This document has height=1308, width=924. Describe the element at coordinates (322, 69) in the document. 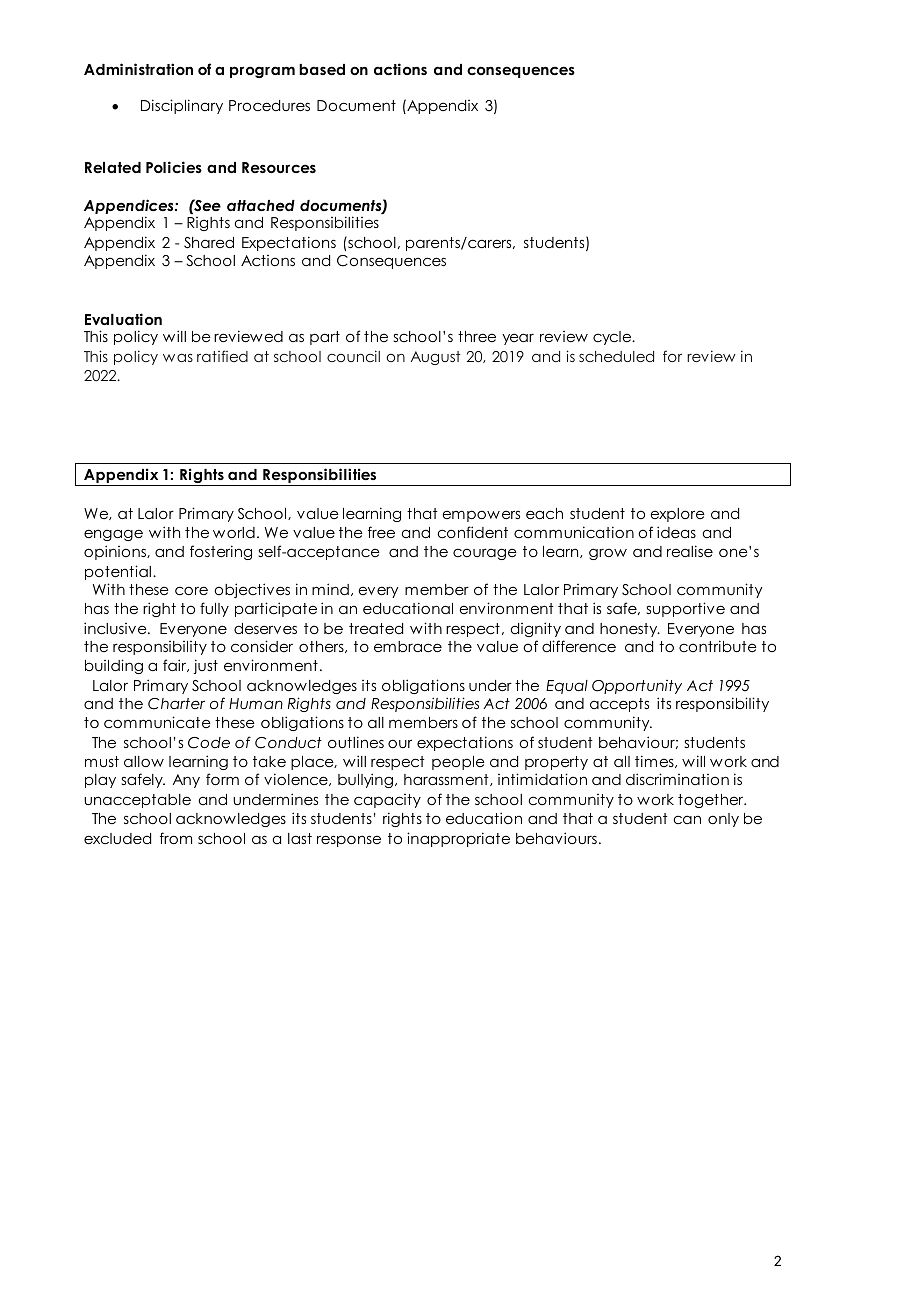

I see `based` at that location.
